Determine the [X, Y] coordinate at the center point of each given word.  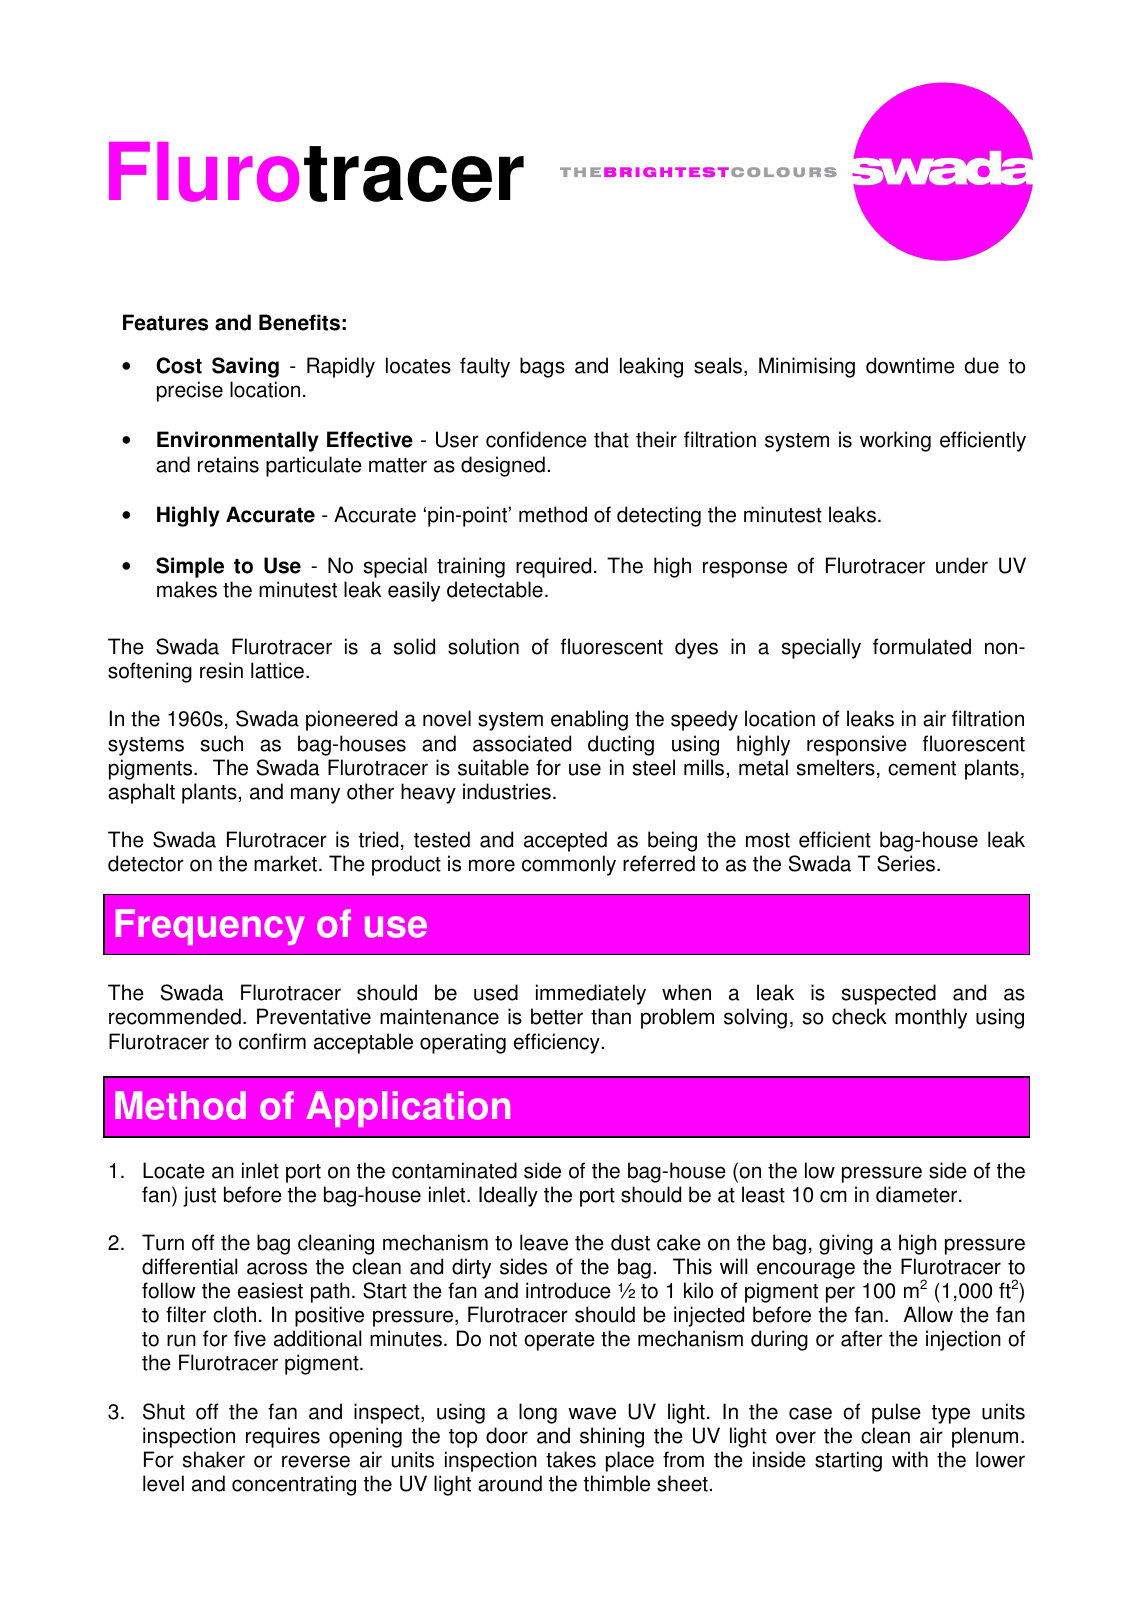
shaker [214, 1459]
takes [571, 1459]
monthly [931, 1018]
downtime [910, 365]
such [222, 743]
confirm [272, 1041]
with [910, 1459]
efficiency [557, 1043]
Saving [245, 367]
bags [542, 367]
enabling [589, 720]
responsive [857, 745]
